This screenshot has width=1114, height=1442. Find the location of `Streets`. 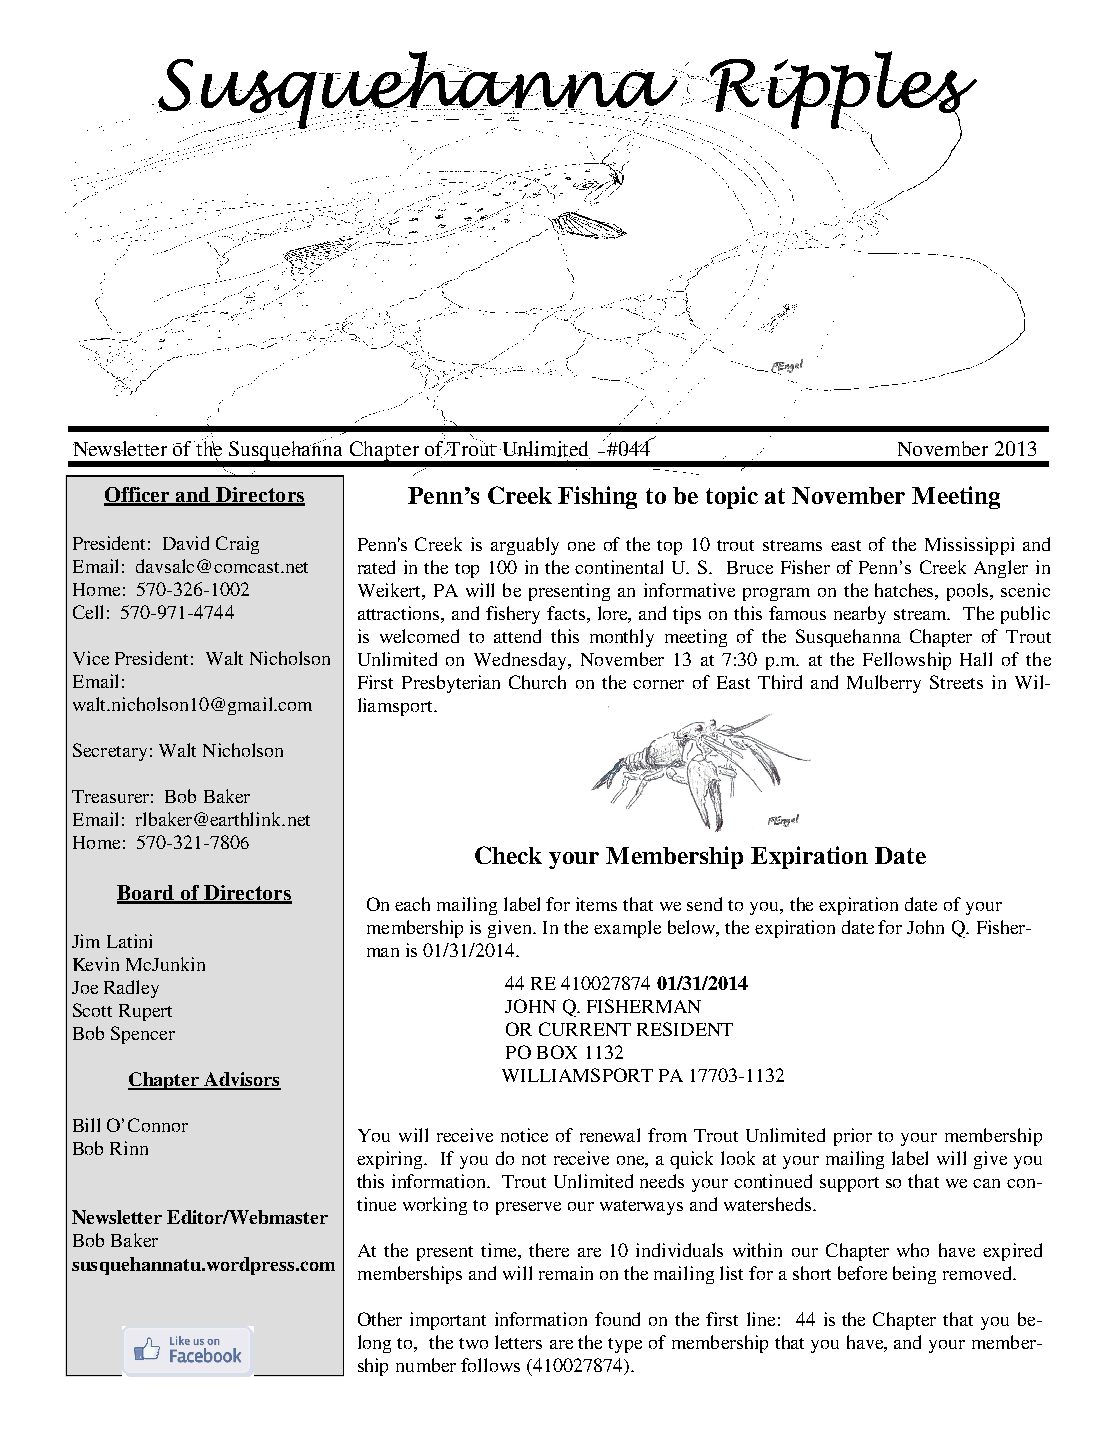

Streets is located at coordinates (956, 682).
